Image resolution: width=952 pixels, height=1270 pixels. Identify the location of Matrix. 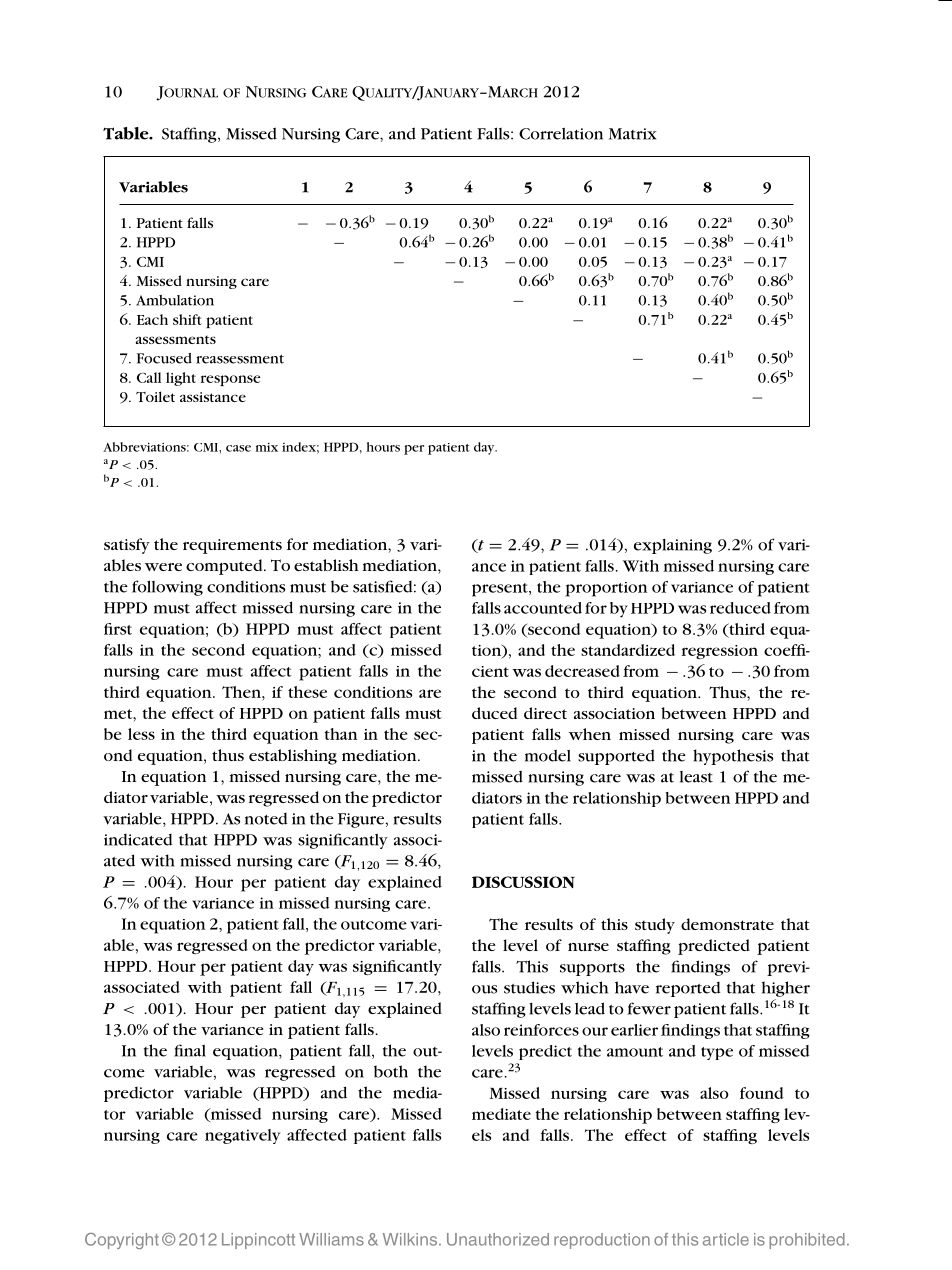
(633, 134).
